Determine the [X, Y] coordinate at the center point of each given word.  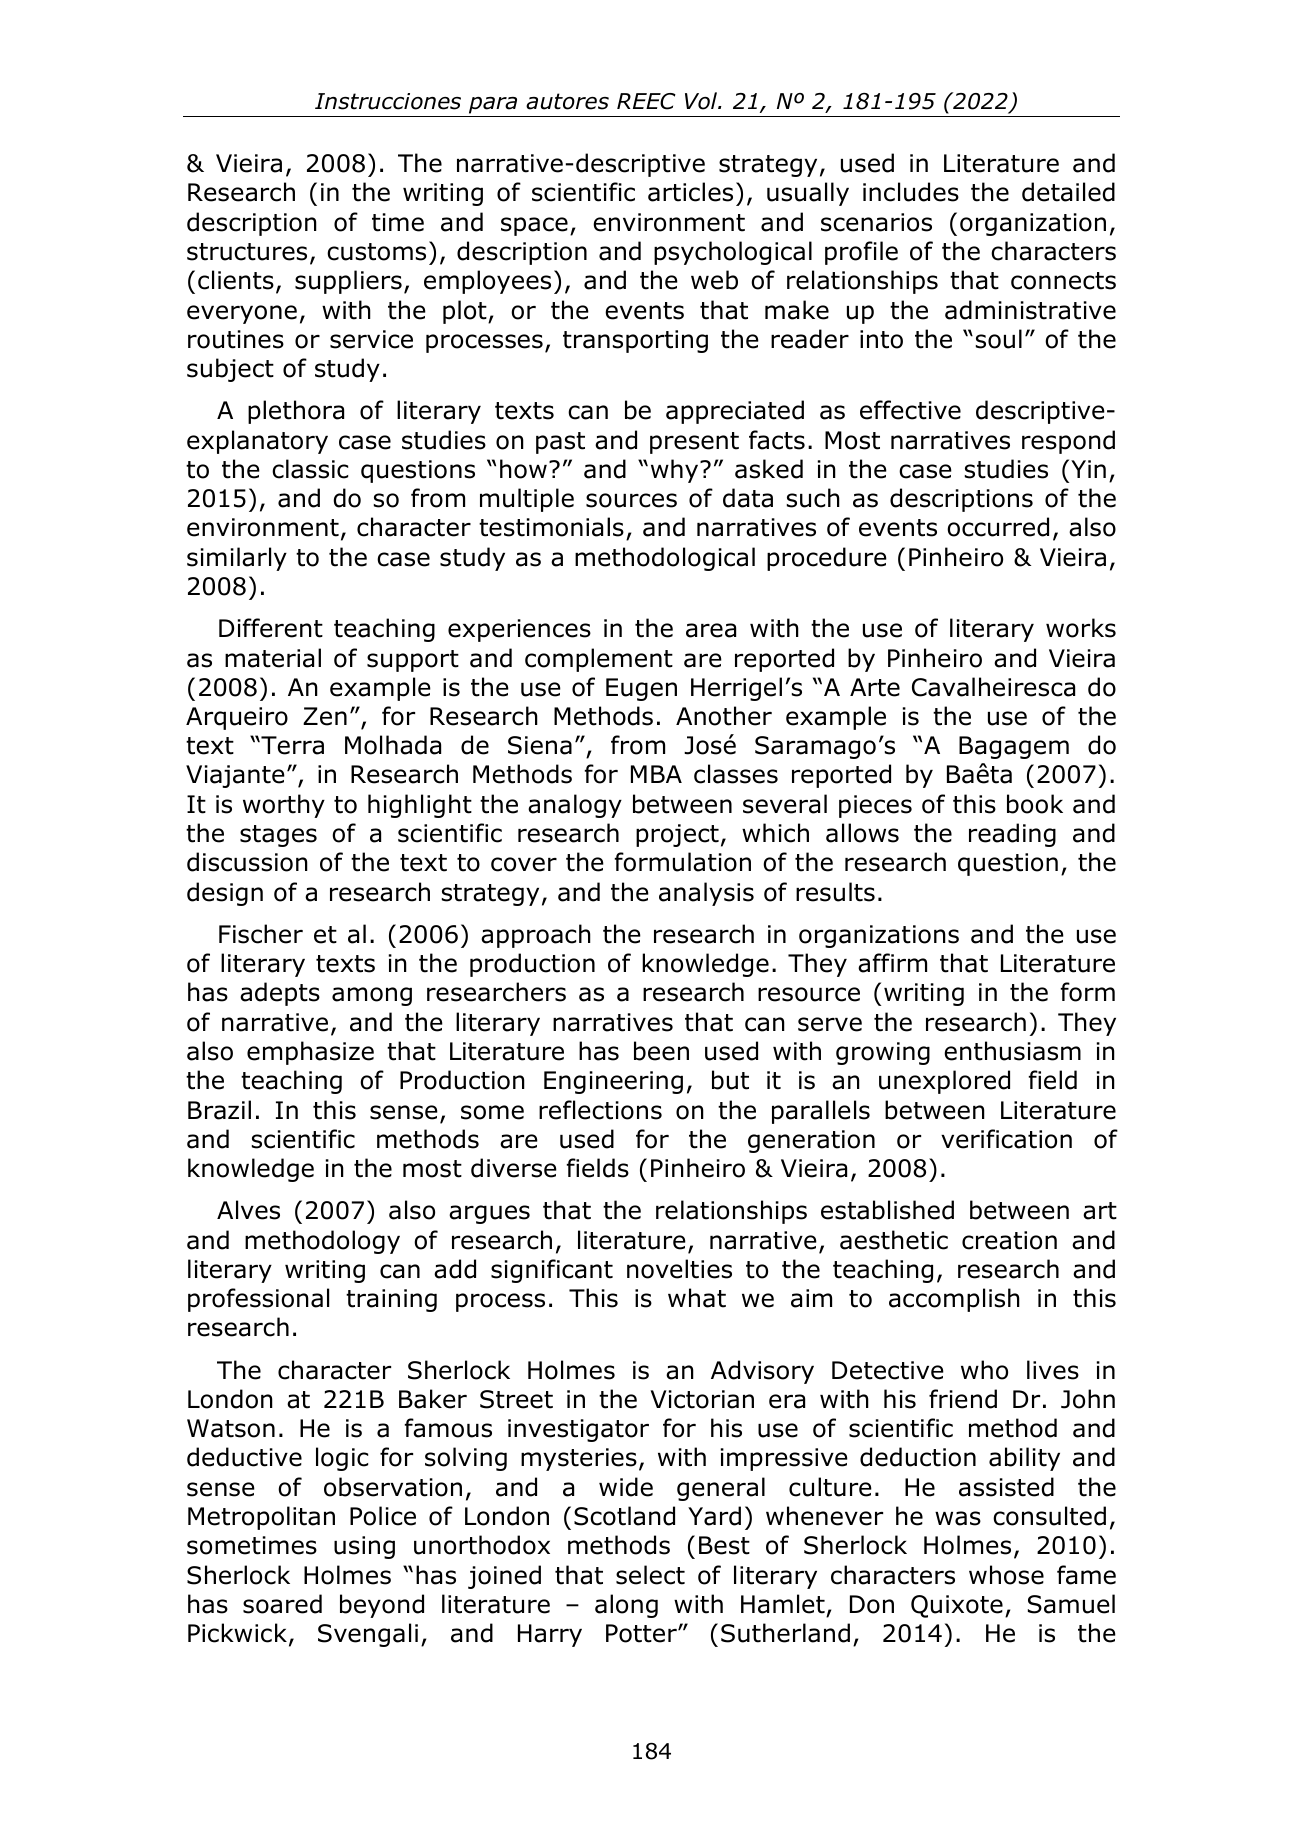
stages [278, 836]
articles [690, 192]
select [650, 1575]
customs [376, 252]
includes [911, 192]
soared [282, 1604]
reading [1012, 835]
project [677, 835]
